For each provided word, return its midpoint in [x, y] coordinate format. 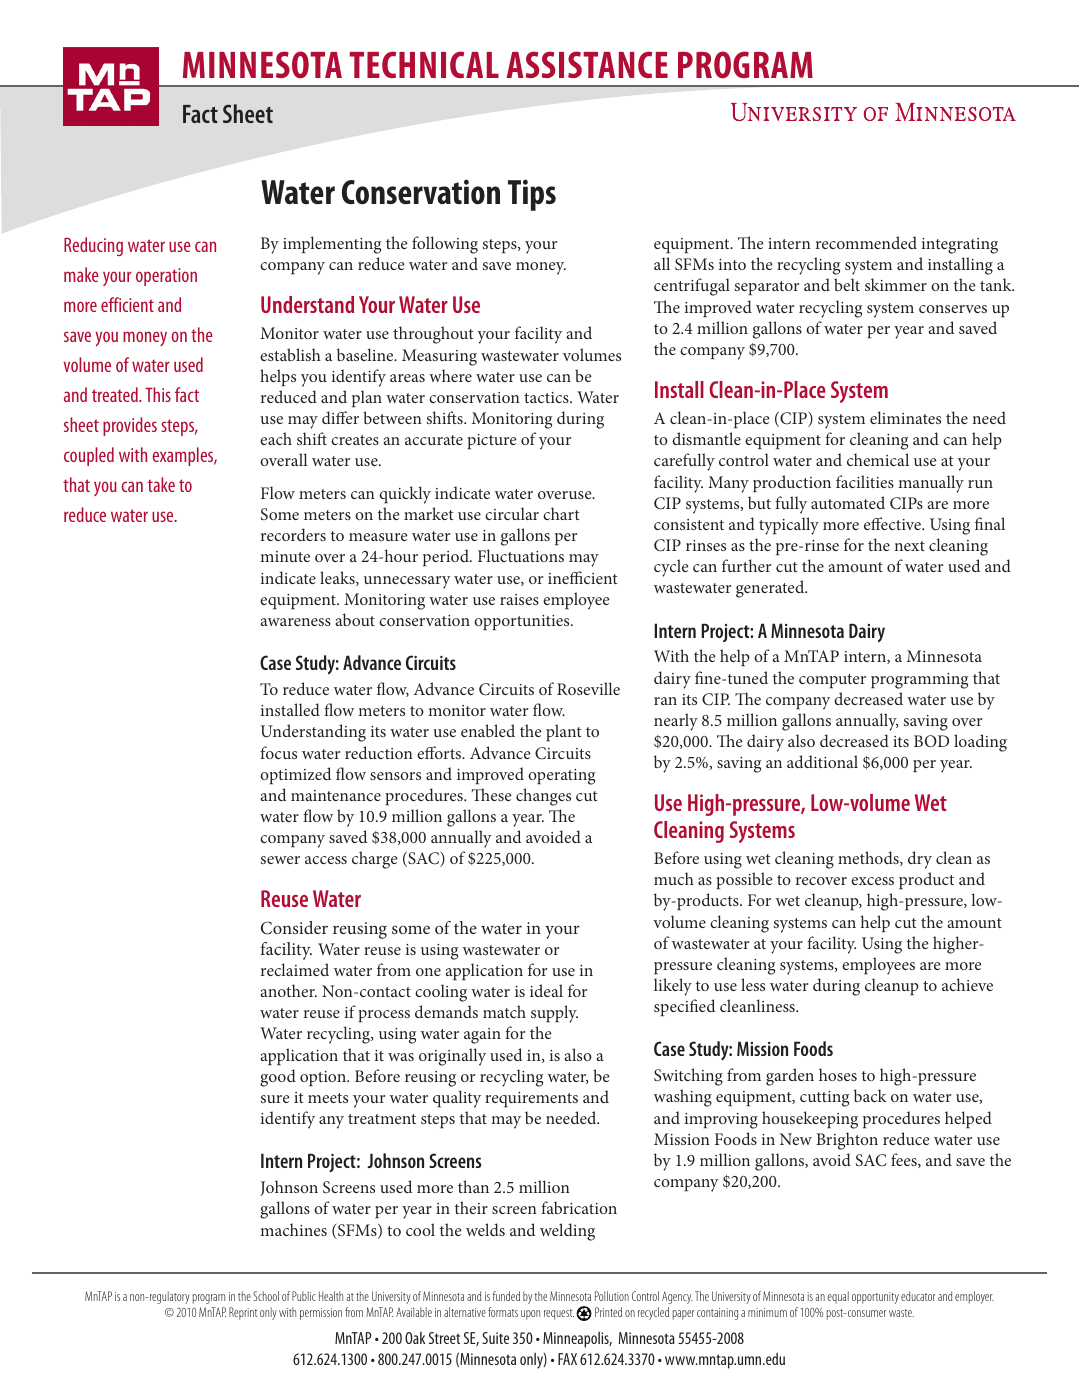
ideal [546, 990]
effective [893, 523]
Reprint [243, 1313]
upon [530, 1315]
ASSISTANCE [587, 64]
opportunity [875, 1298]
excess [872, 881]
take [161, 484]
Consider [294, 928]
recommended [866, 242]
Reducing [93, 246]
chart [561, 513]
